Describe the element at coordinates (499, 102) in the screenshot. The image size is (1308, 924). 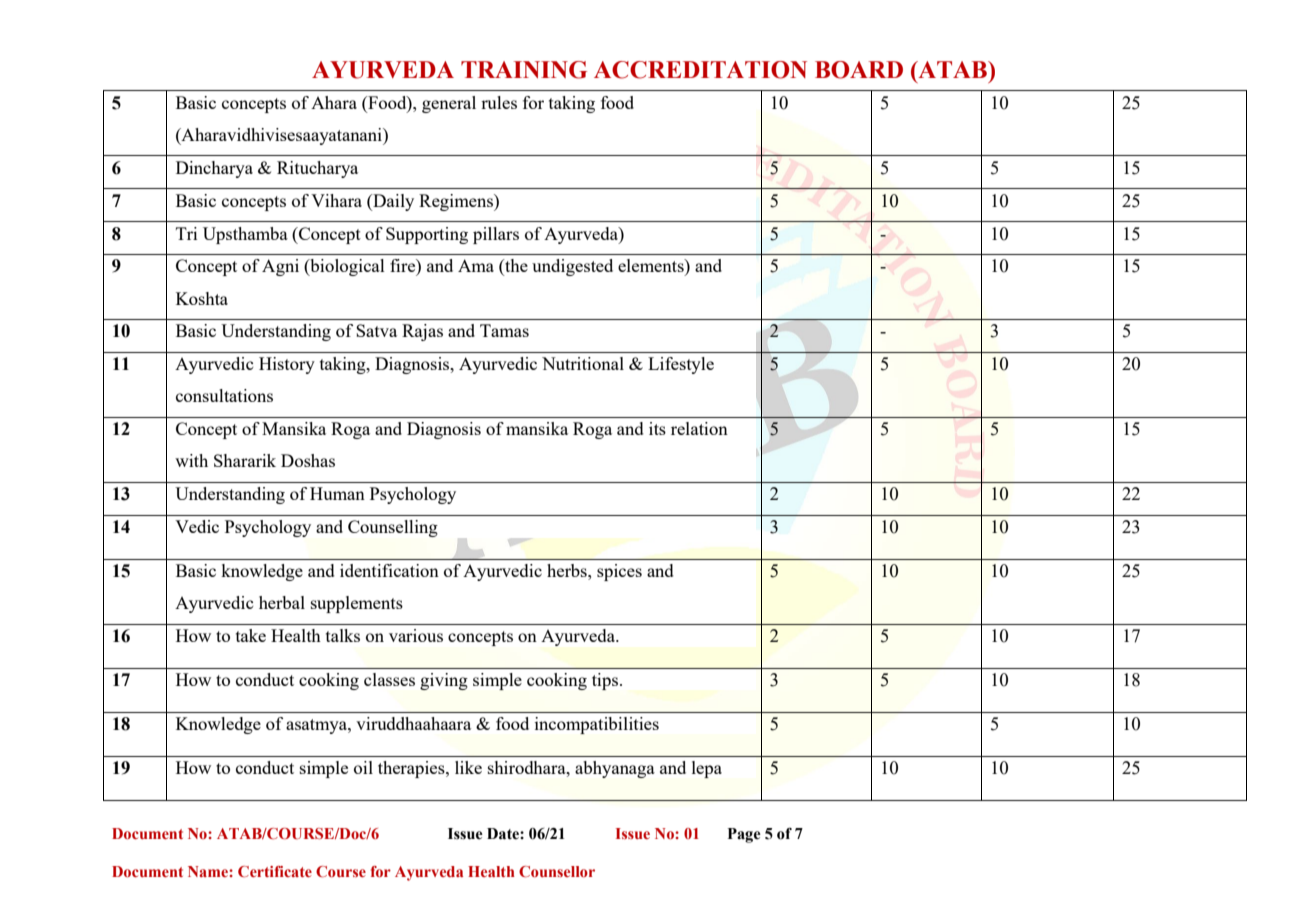
I see `rules` at that location.
